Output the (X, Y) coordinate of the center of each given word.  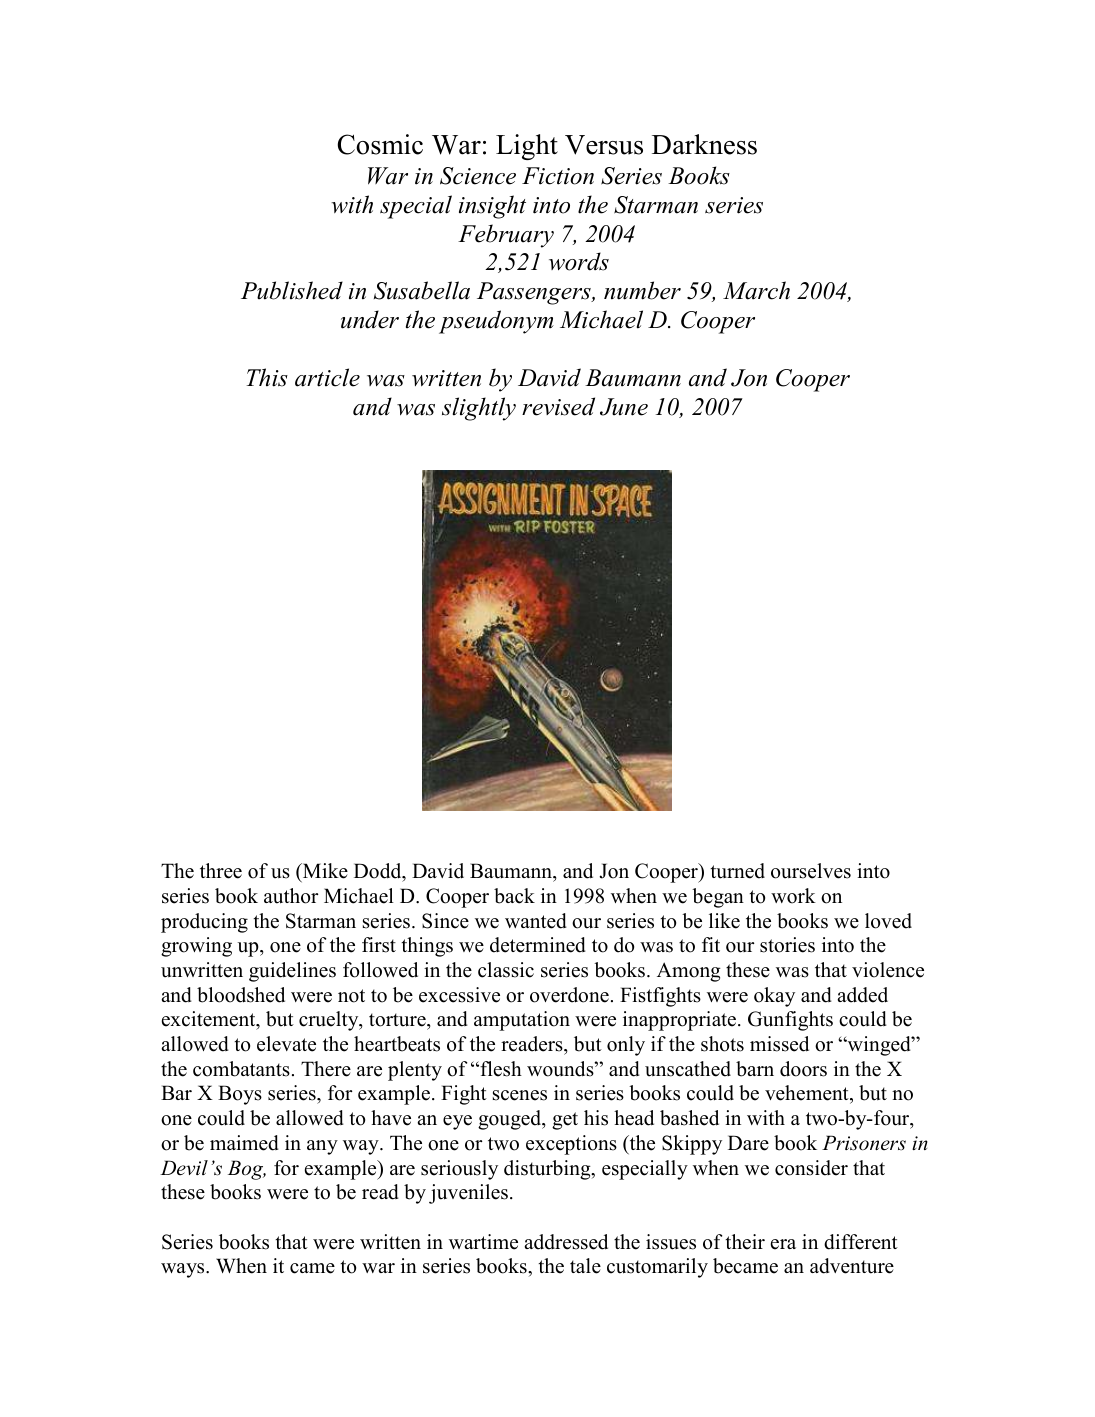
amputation (522, 1021)
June (624, 407)
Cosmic (380, 144)
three (221, 871)
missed (779, 1044)
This (267, 377)
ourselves (811, 871)
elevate (286, 1044)
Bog (247, 1170)
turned (737, 871)
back (514, 896)
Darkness (704, 144)
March (756, 290)
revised (558, 406)
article (327, 377)
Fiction (558, 176)
